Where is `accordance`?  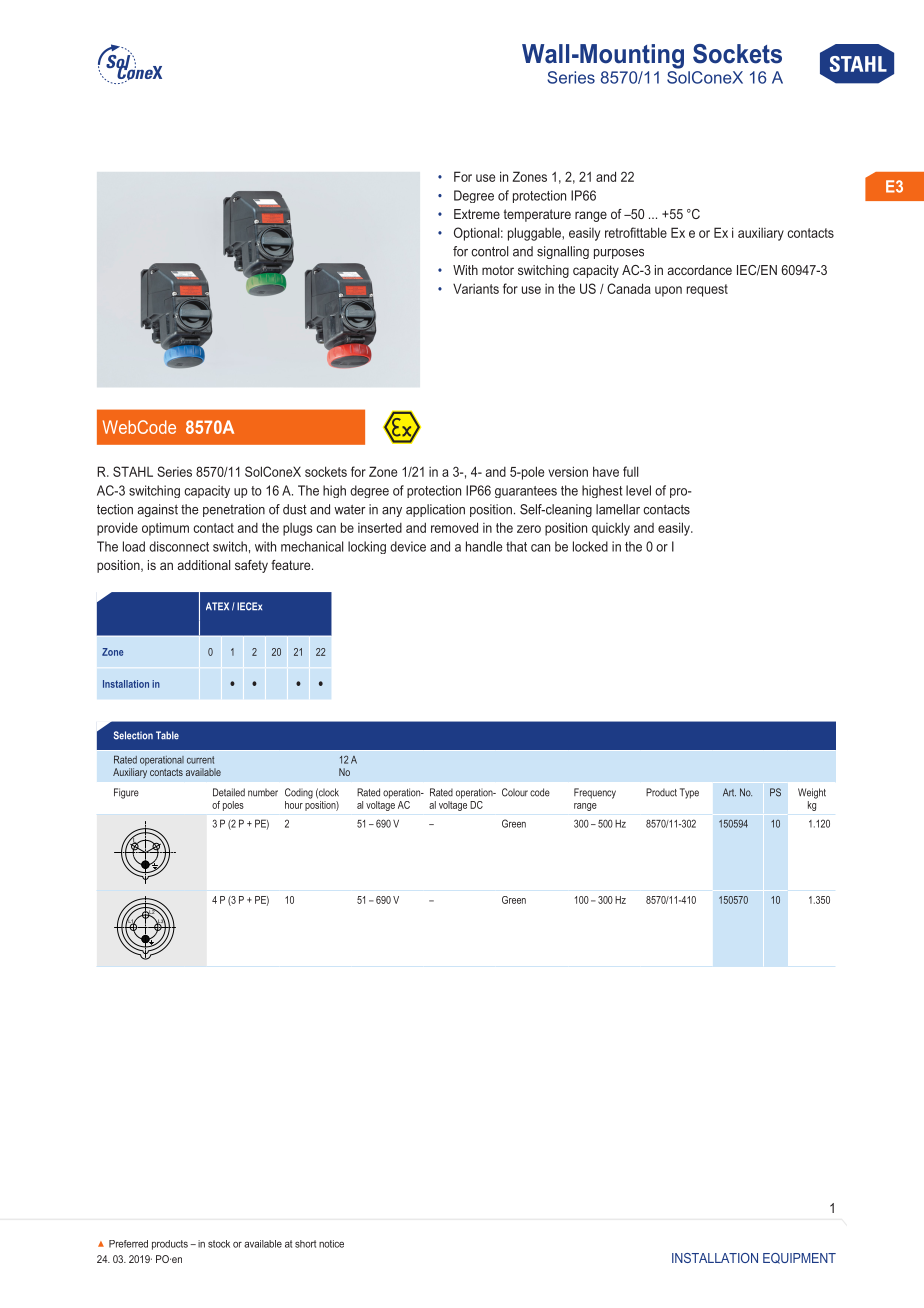 accordance is located at coordinates (700, 270).
